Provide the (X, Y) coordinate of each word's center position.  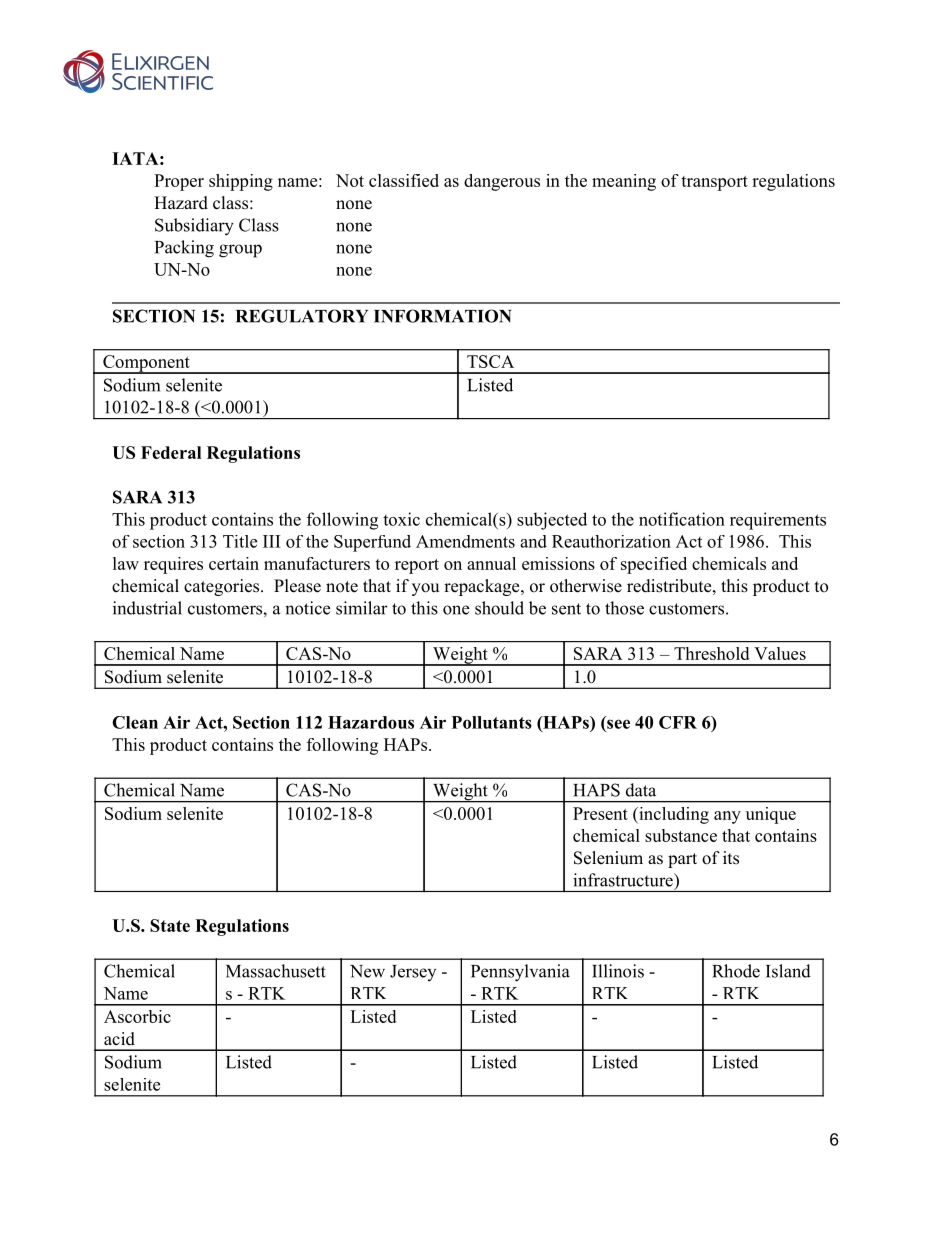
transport (714, 183)
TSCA (490, 361)
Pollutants (492, 722)
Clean (135, 722)
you (425, 589)
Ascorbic (137, 1016)
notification (682, 519)
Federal (171, 452)
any (727, 817)
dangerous (502, 182)
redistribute (669, 586)
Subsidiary (194, 227)
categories (221, 587)
